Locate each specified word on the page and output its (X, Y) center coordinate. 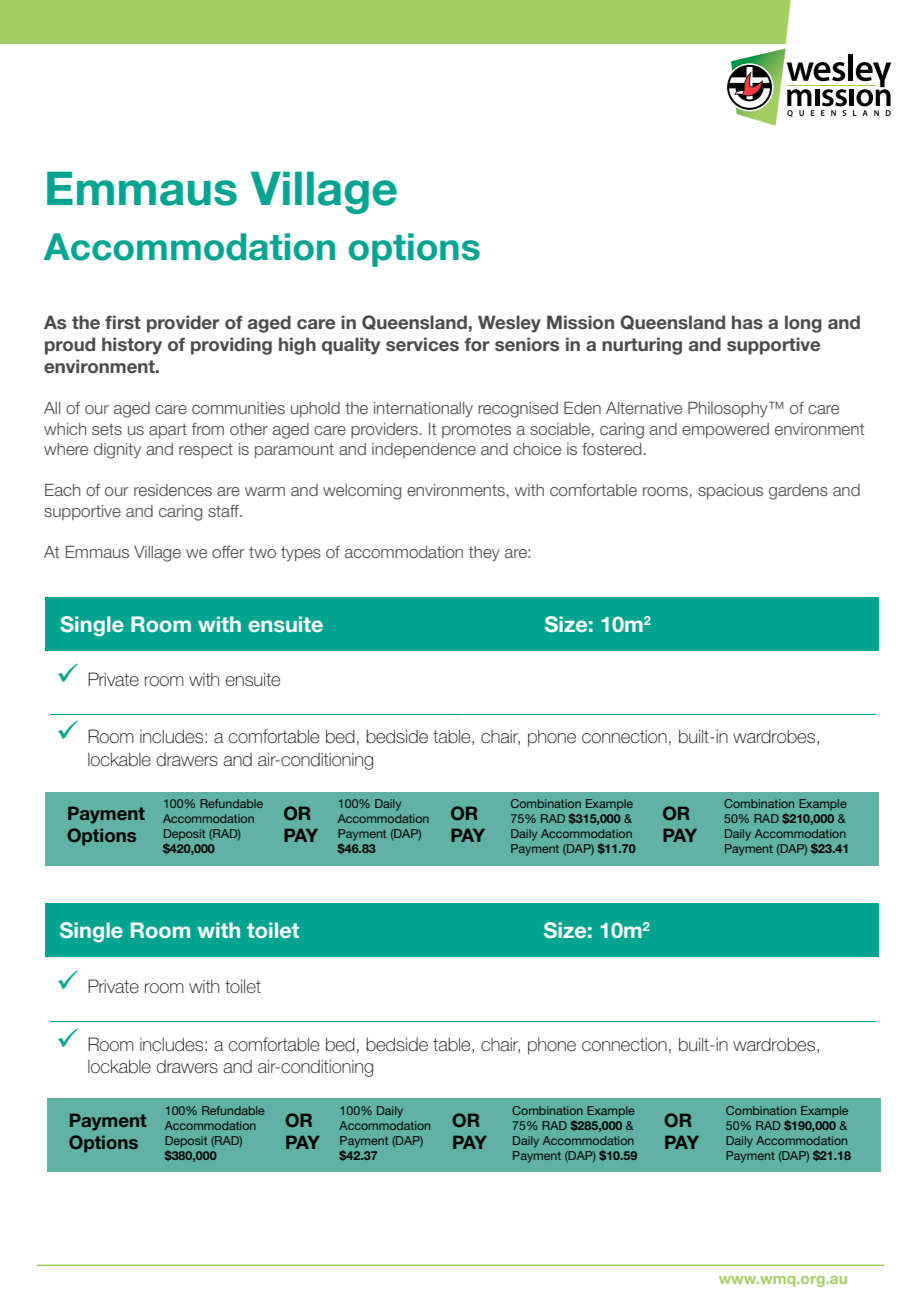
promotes (476, 430)
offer (228, 552)
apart (168, 430)
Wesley (509, 324)
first (123, 322)
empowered (725, 430)
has (747, 322)
